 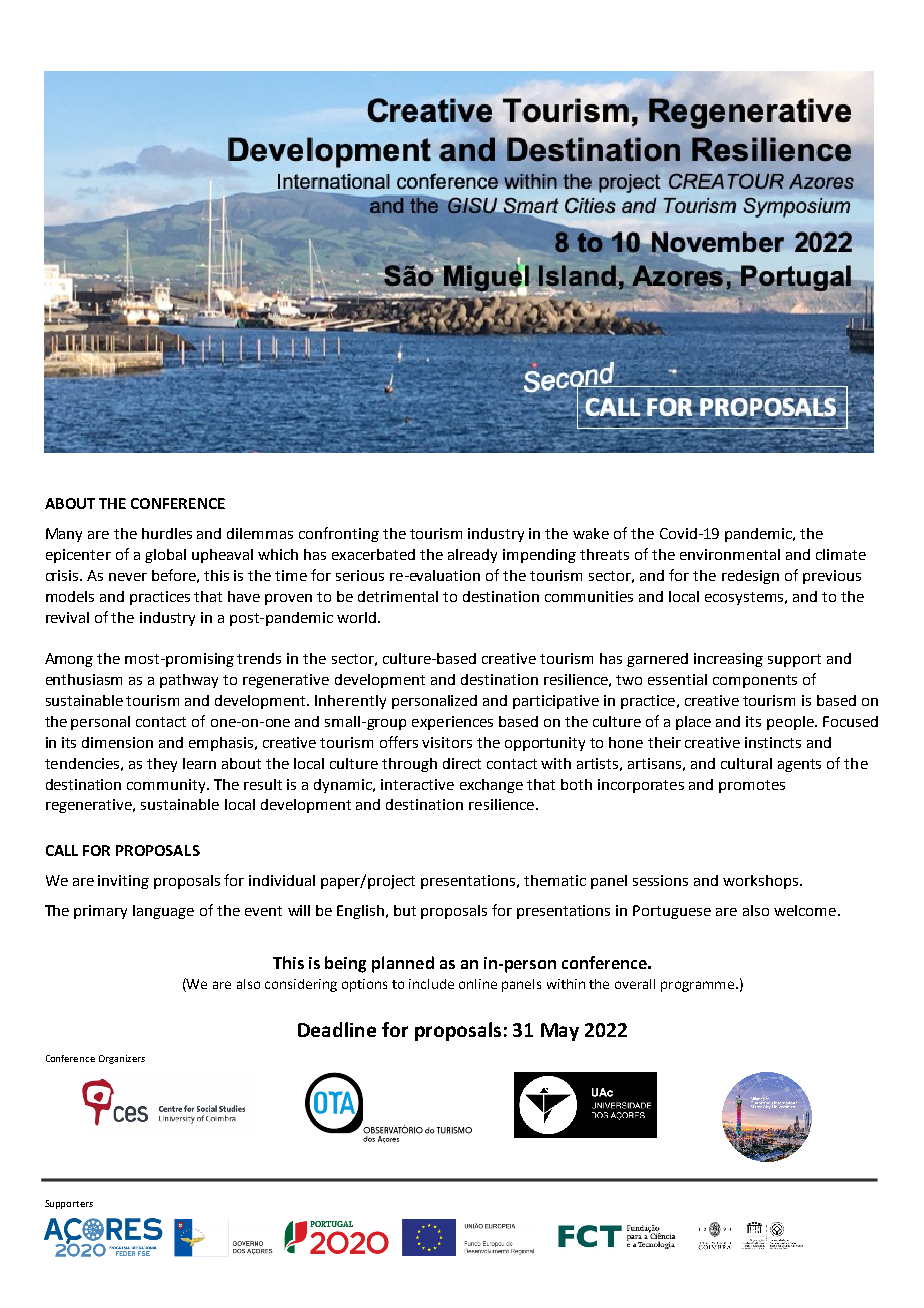 I want to click on environmental, so click(x=730, y=554).
